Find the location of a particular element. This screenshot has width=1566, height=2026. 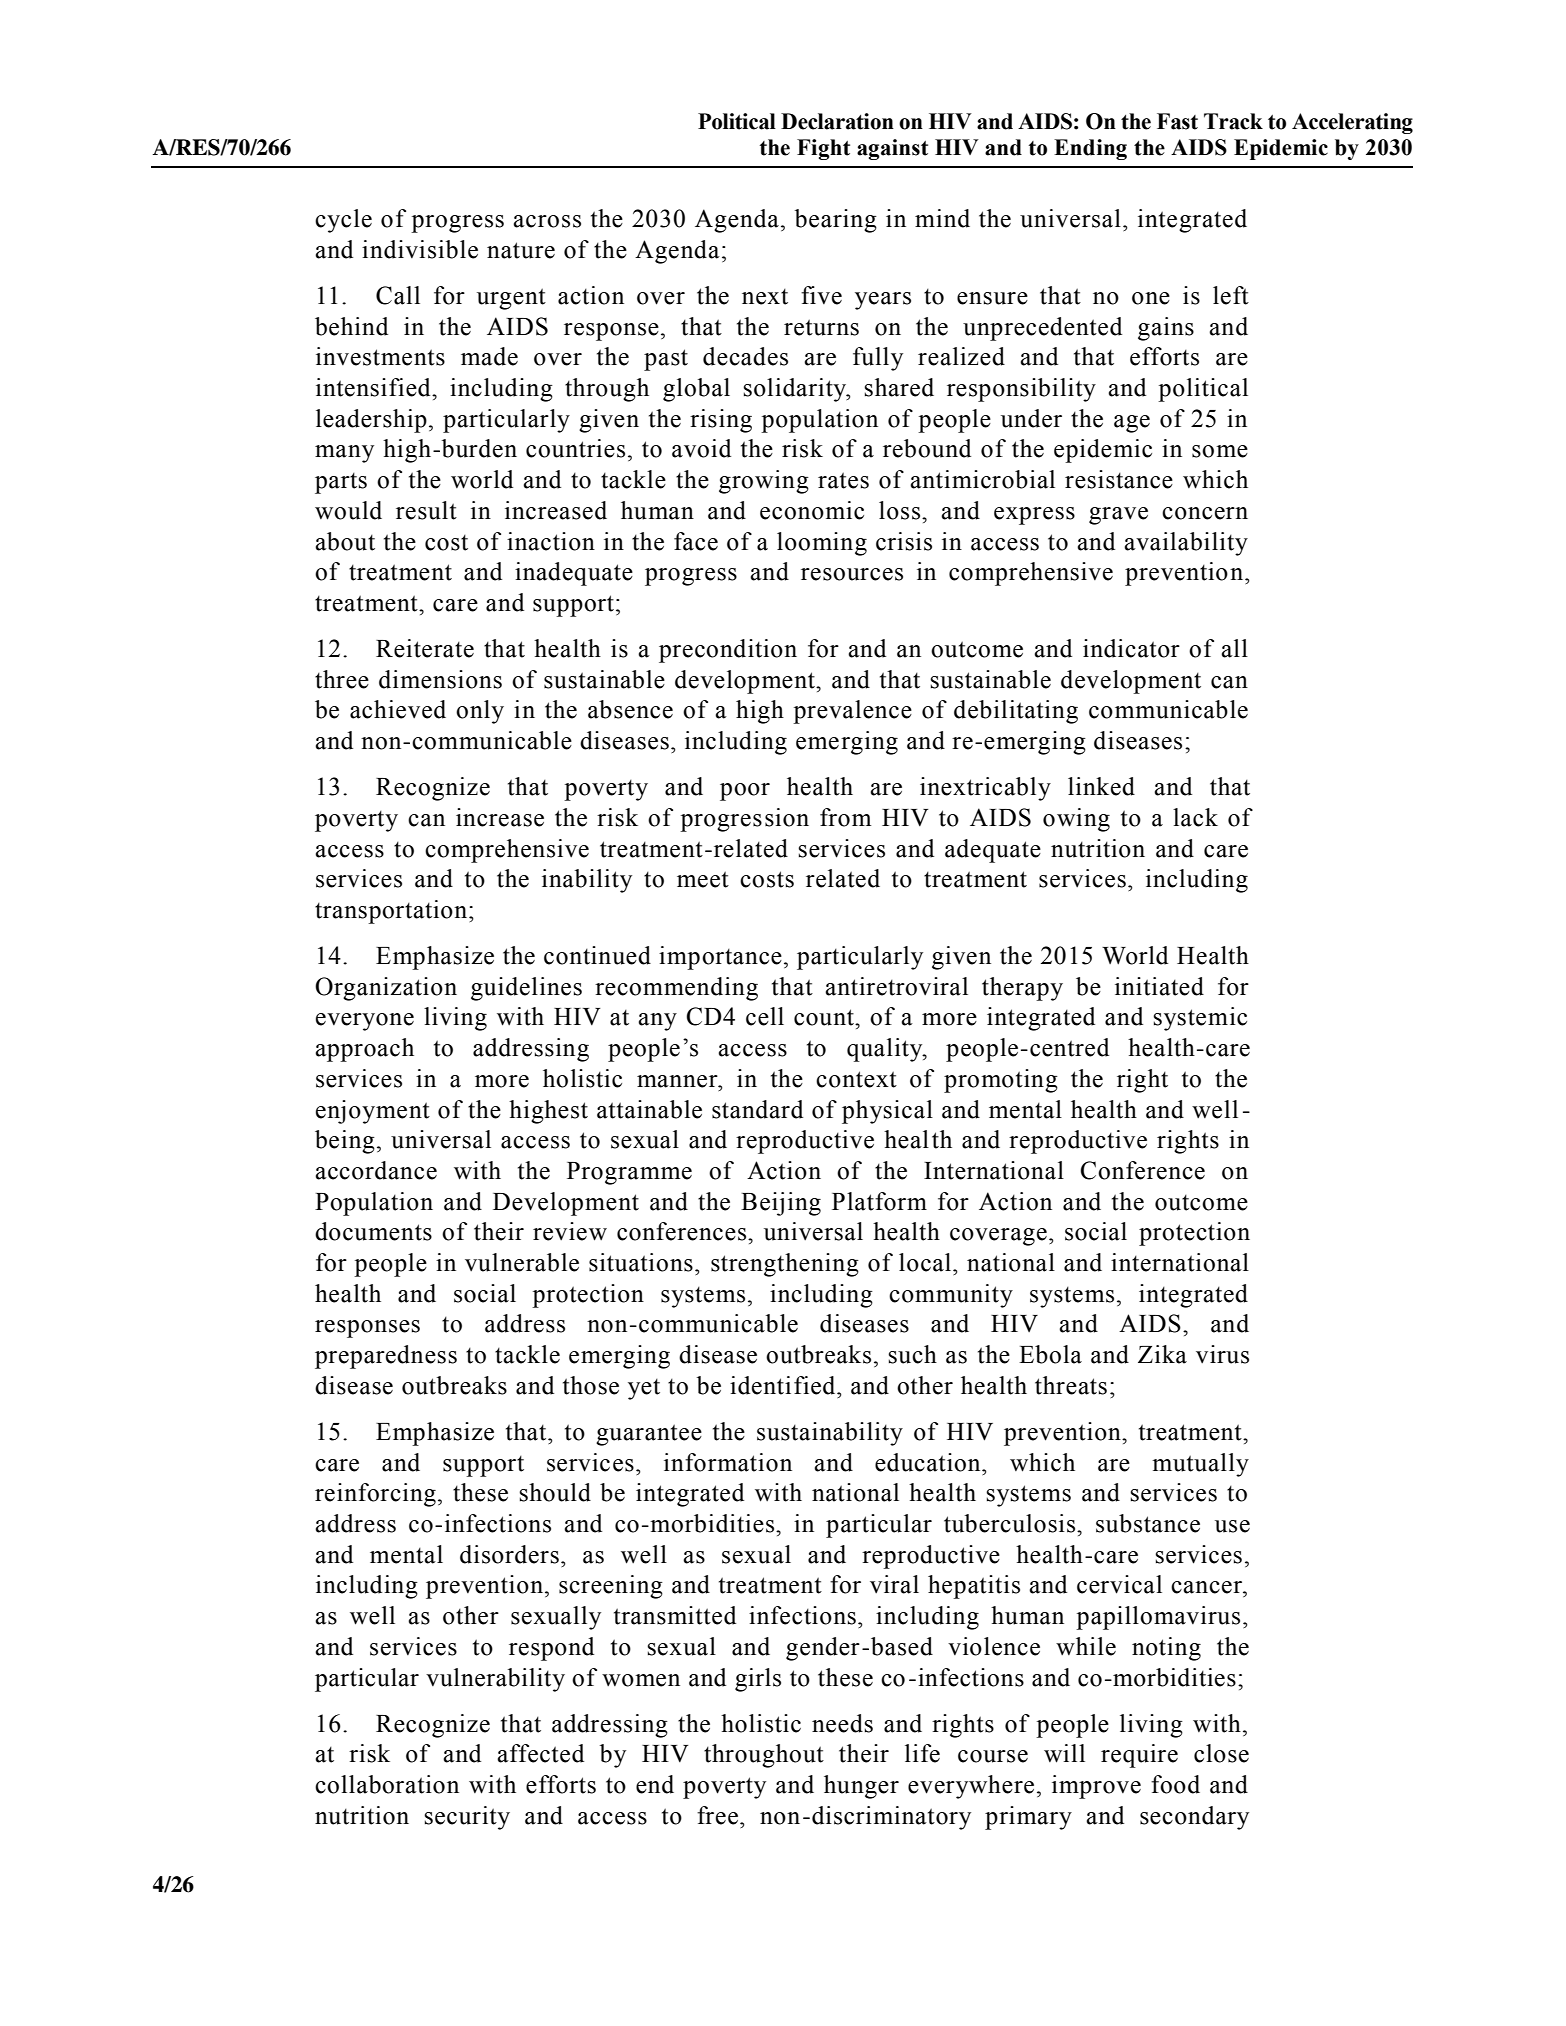

close is located at coordinates (1221, 1753).
